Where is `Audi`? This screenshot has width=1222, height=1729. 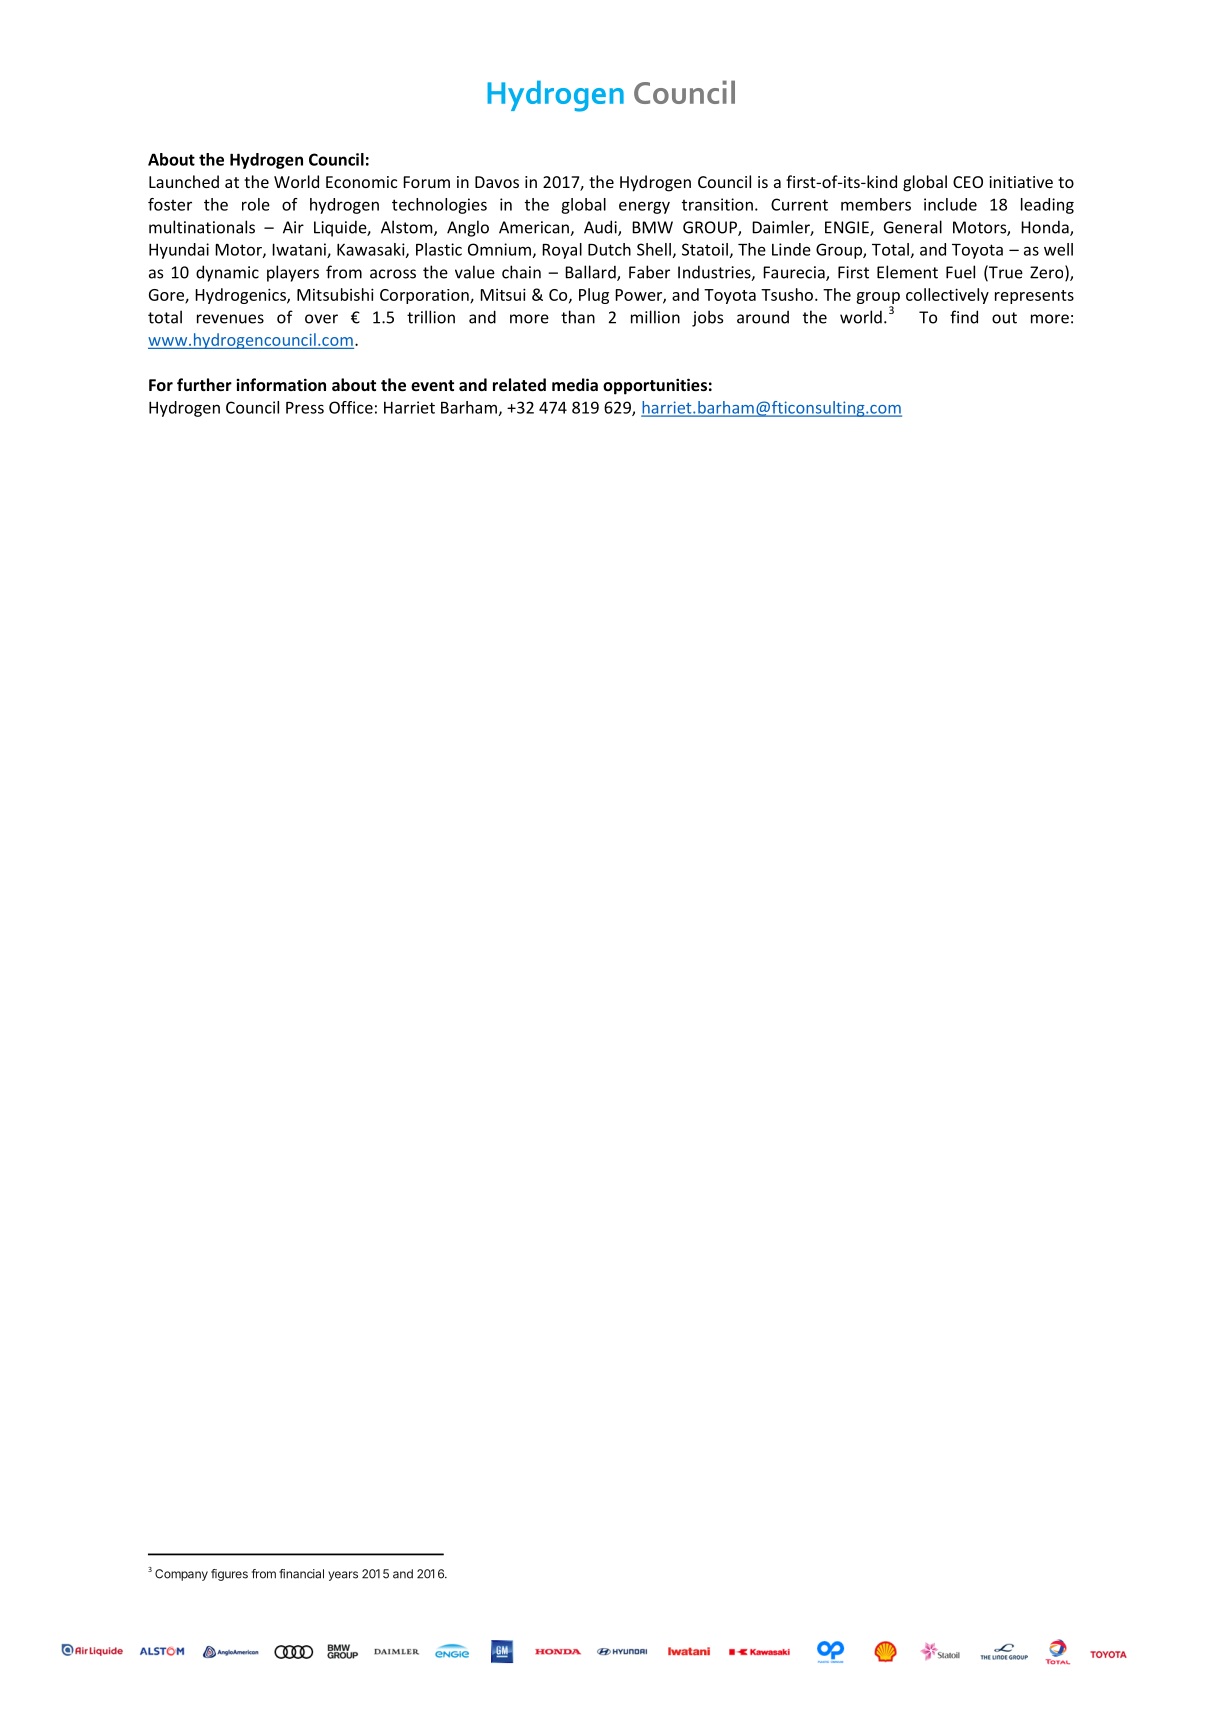
Audi is located at coordinates (601, 228).
